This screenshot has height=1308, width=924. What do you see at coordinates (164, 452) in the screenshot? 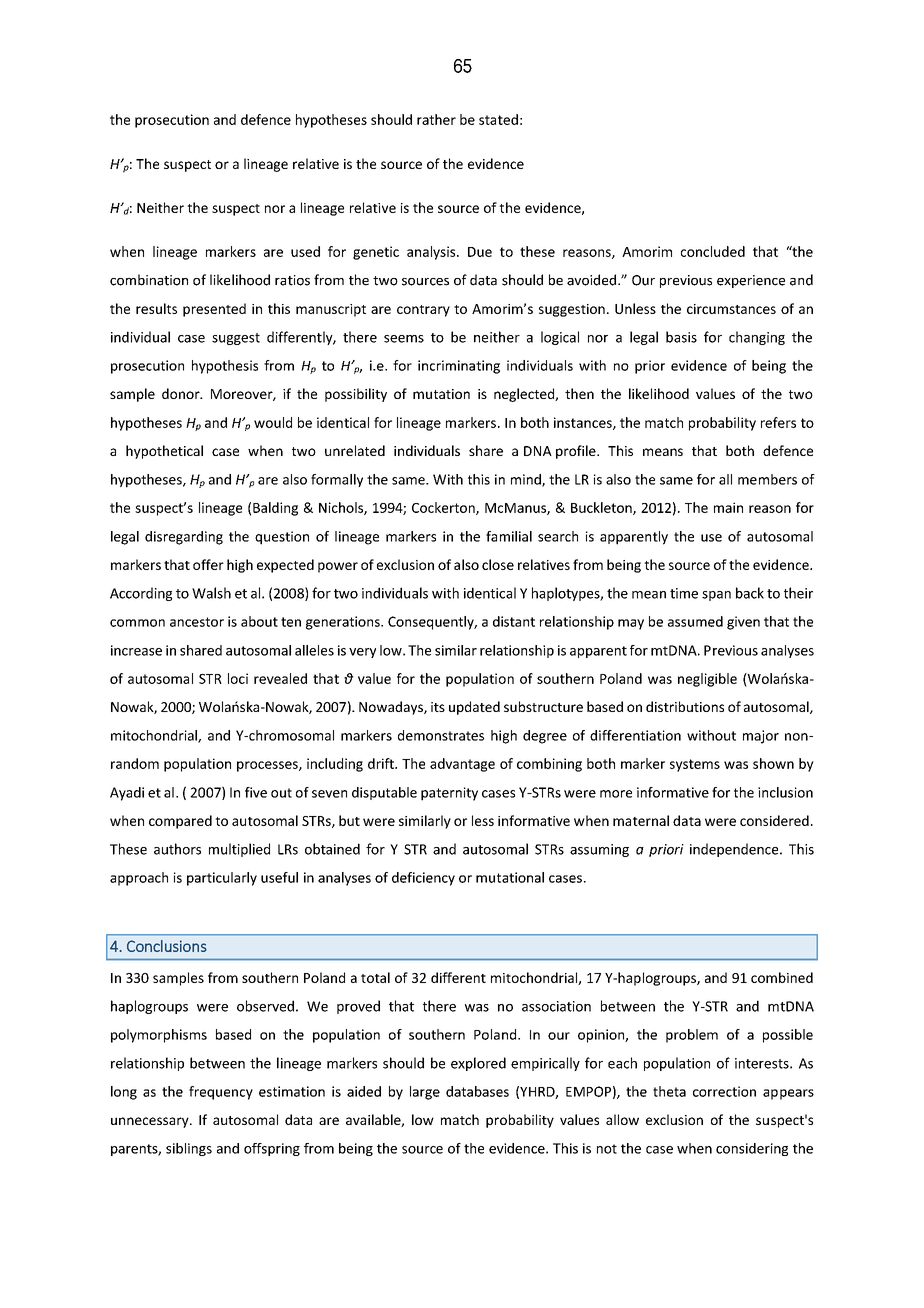
I see `hypothetical` at bounding box center [164, 452].
